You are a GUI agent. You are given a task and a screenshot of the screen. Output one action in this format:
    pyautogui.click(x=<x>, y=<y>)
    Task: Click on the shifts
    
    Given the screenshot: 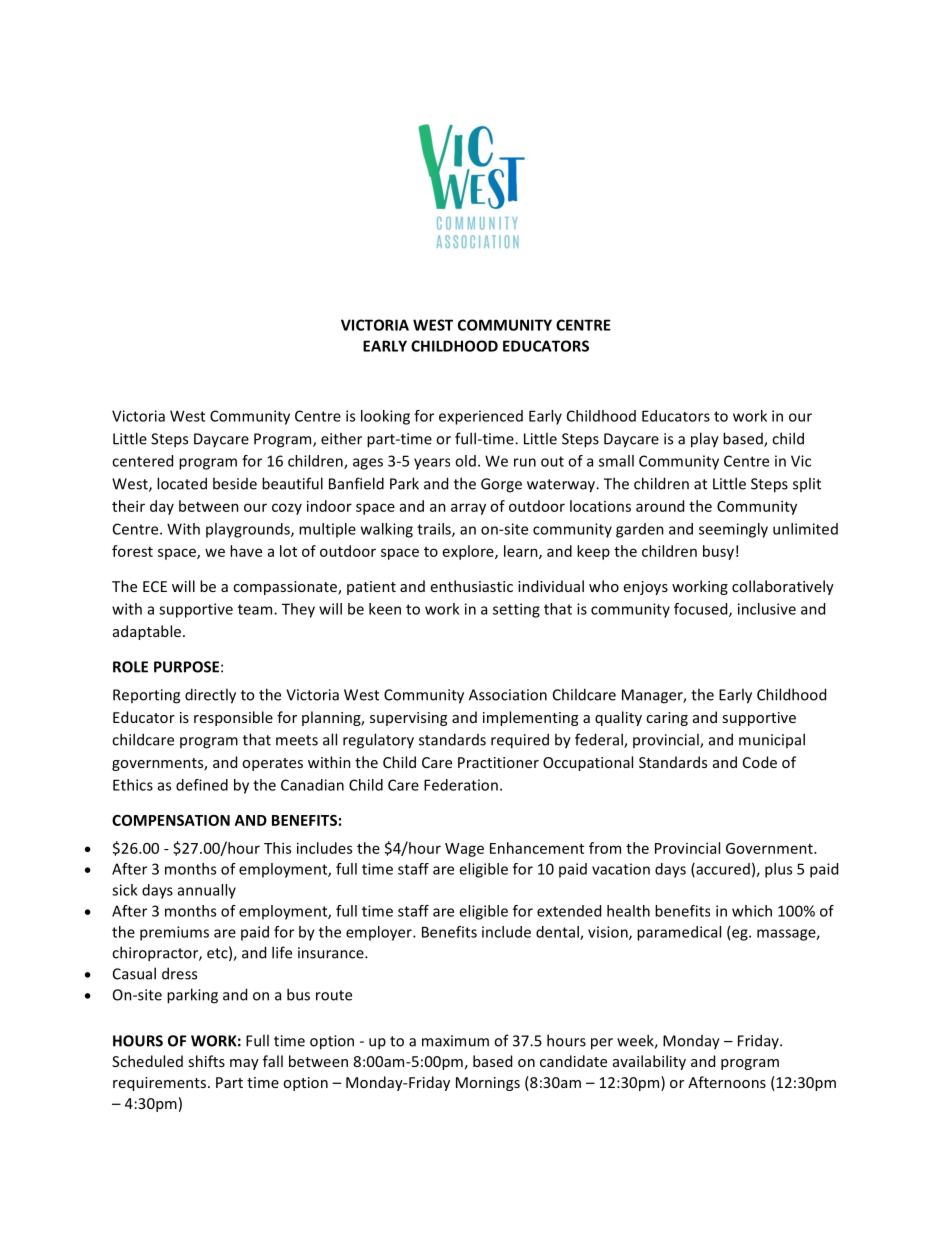 What is the action you would take?
    pyautogui.click(x=206, y=1061)
